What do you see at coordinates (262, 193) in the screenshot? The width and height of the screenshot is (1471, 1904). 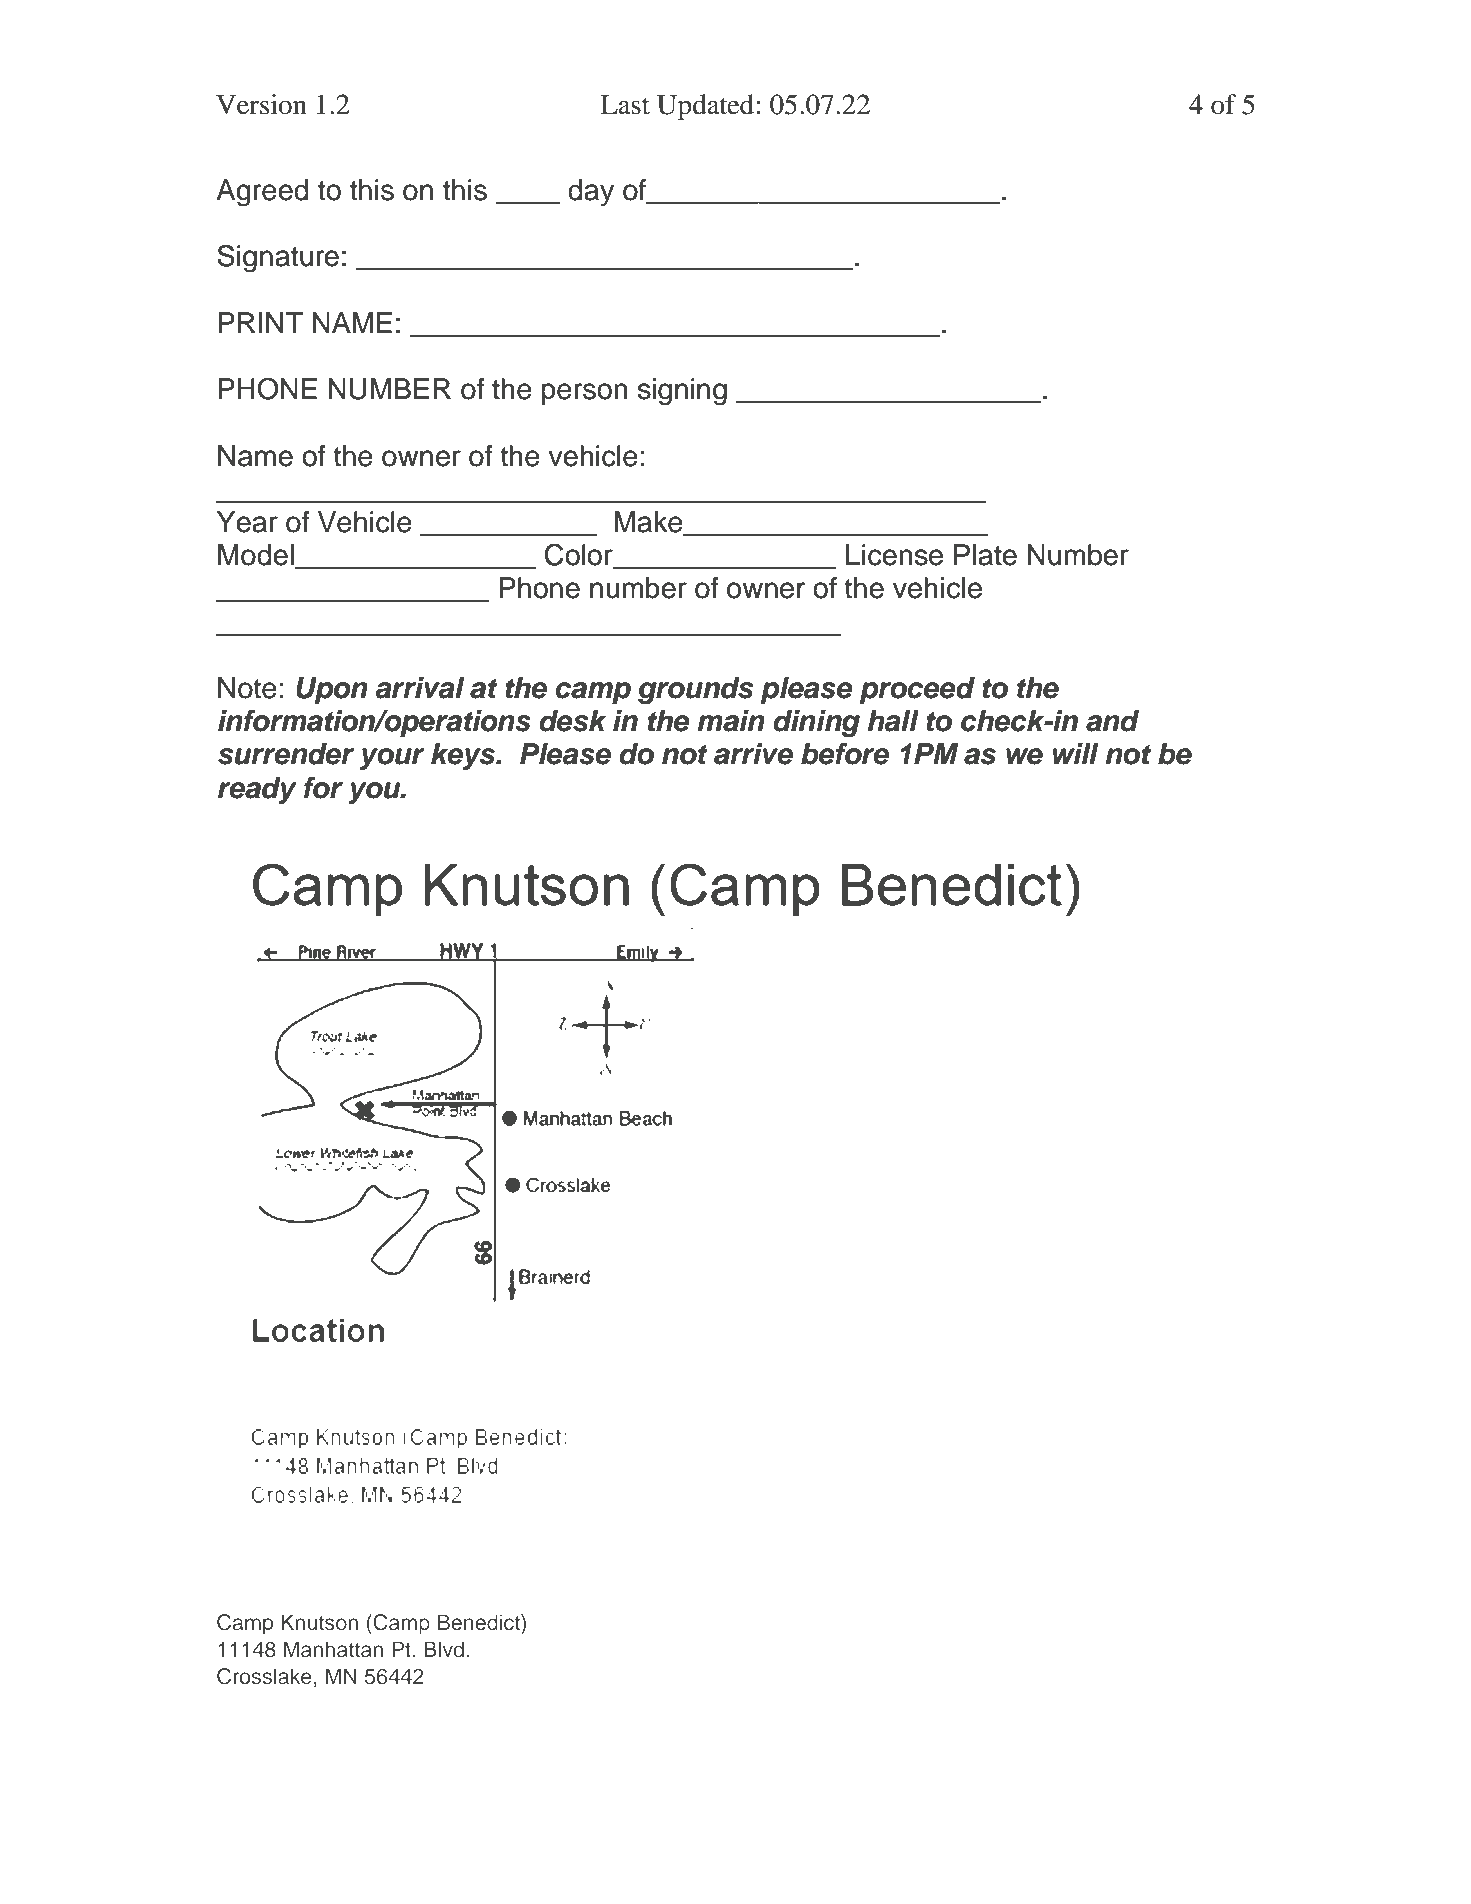 I see `Agreed` at bounding box center [262, 193].
